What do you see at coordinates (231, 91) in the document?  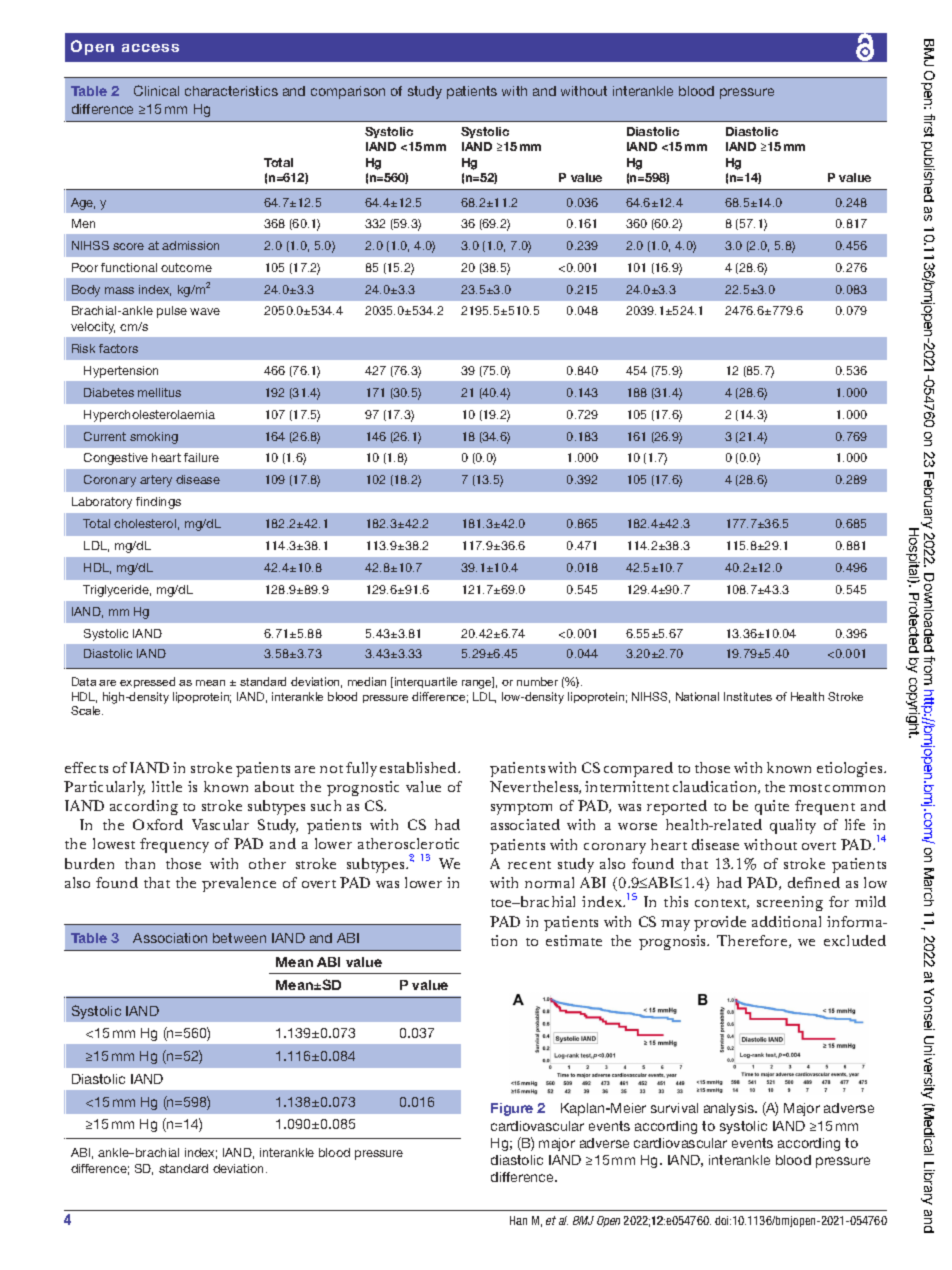 I see `characteristics` at bounding box center [231, 91].
